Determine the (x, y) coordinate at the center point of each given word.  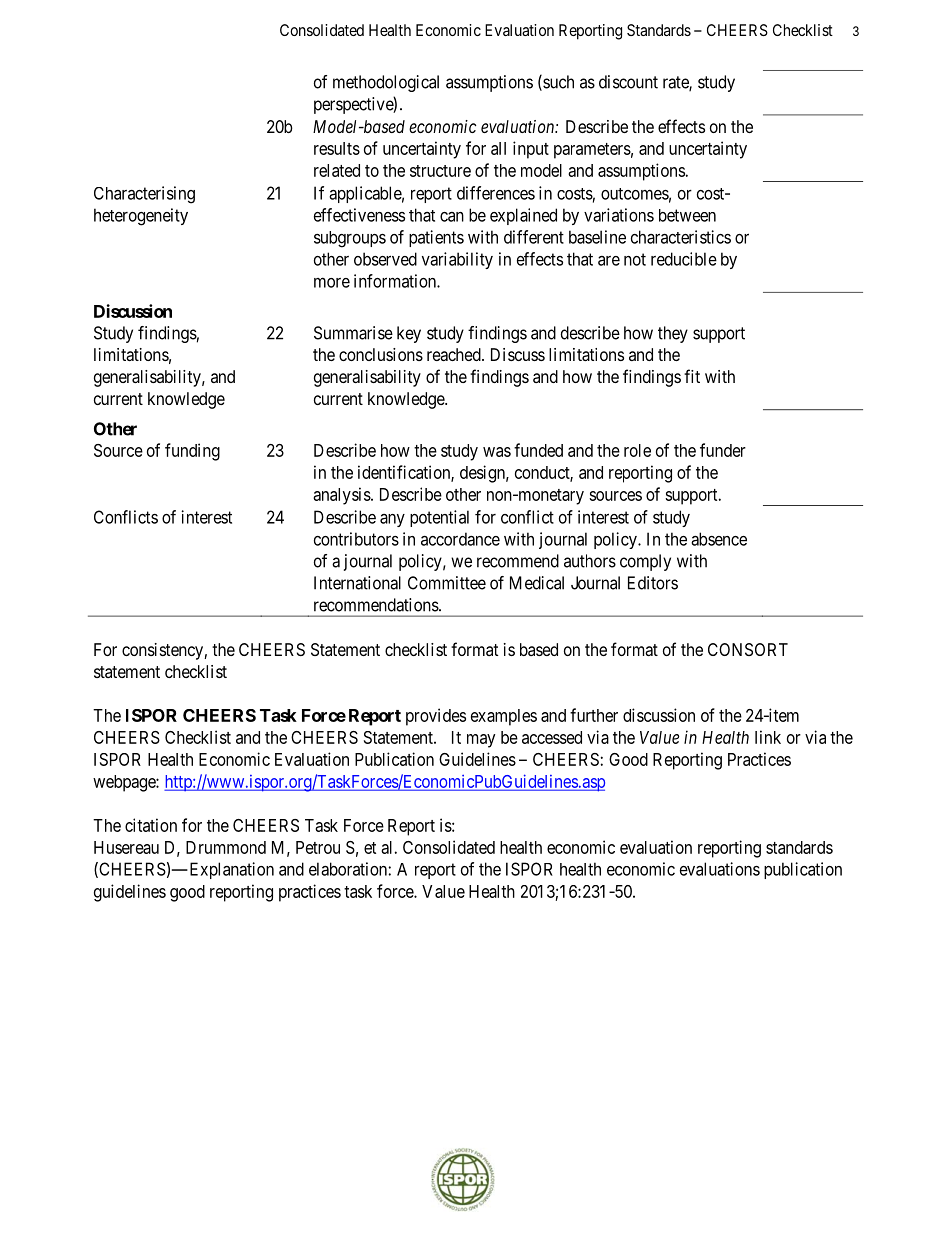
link (768, 737)
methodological (386, 83)
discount (628, 82)
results (337, 148)
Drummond (226, 847)
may (481, 741)
